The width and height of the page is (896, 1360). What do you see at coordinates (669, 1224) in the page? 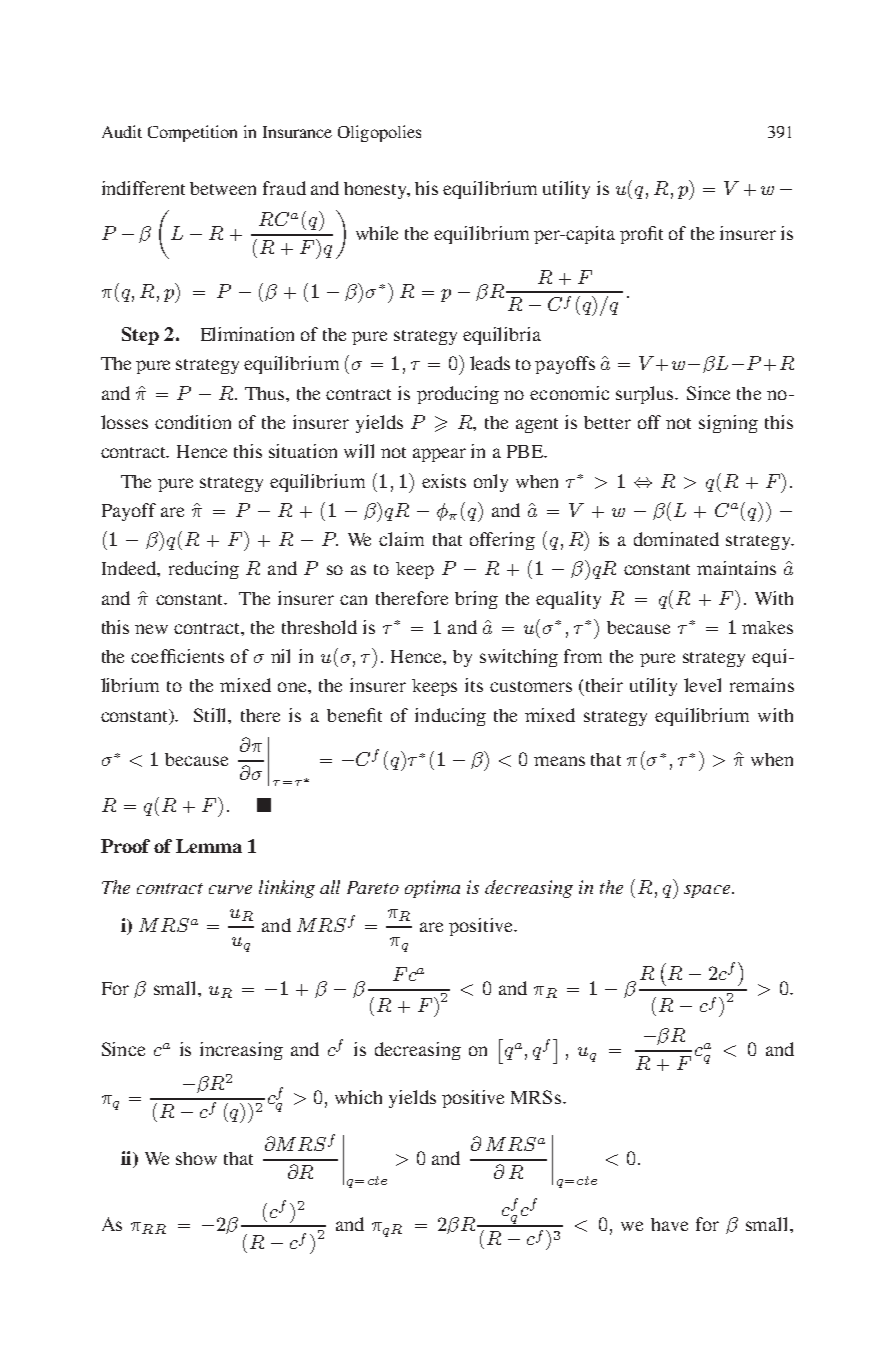
I see `have` at bounding box center [669, 1224].
